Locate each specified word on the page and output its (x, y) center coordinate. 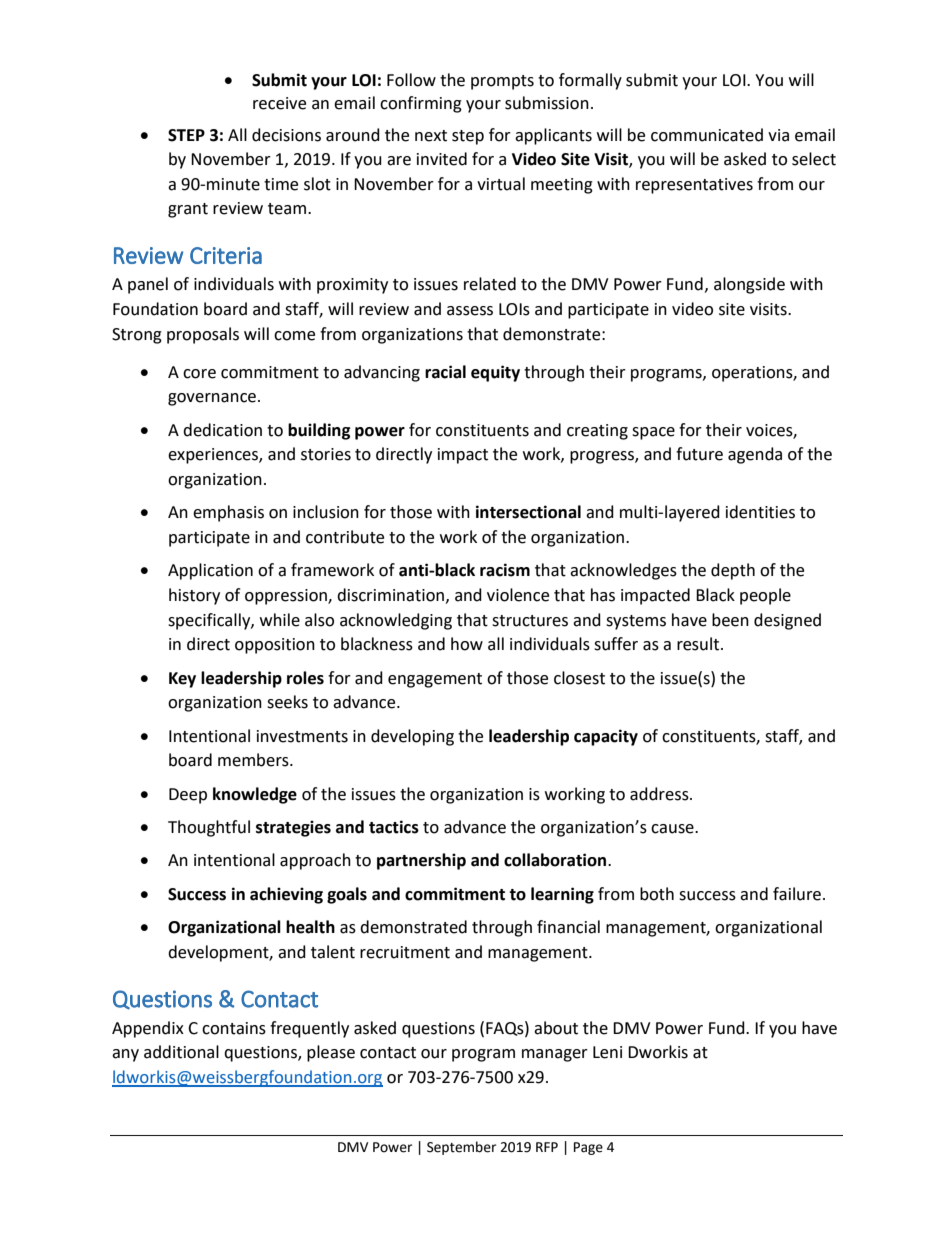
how (467, 644)
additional (181, 1052)
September (461, 1148)
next (431, 136)
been (730, 620)
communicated (707, 135)
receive (279, 103)
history (194, 596)
